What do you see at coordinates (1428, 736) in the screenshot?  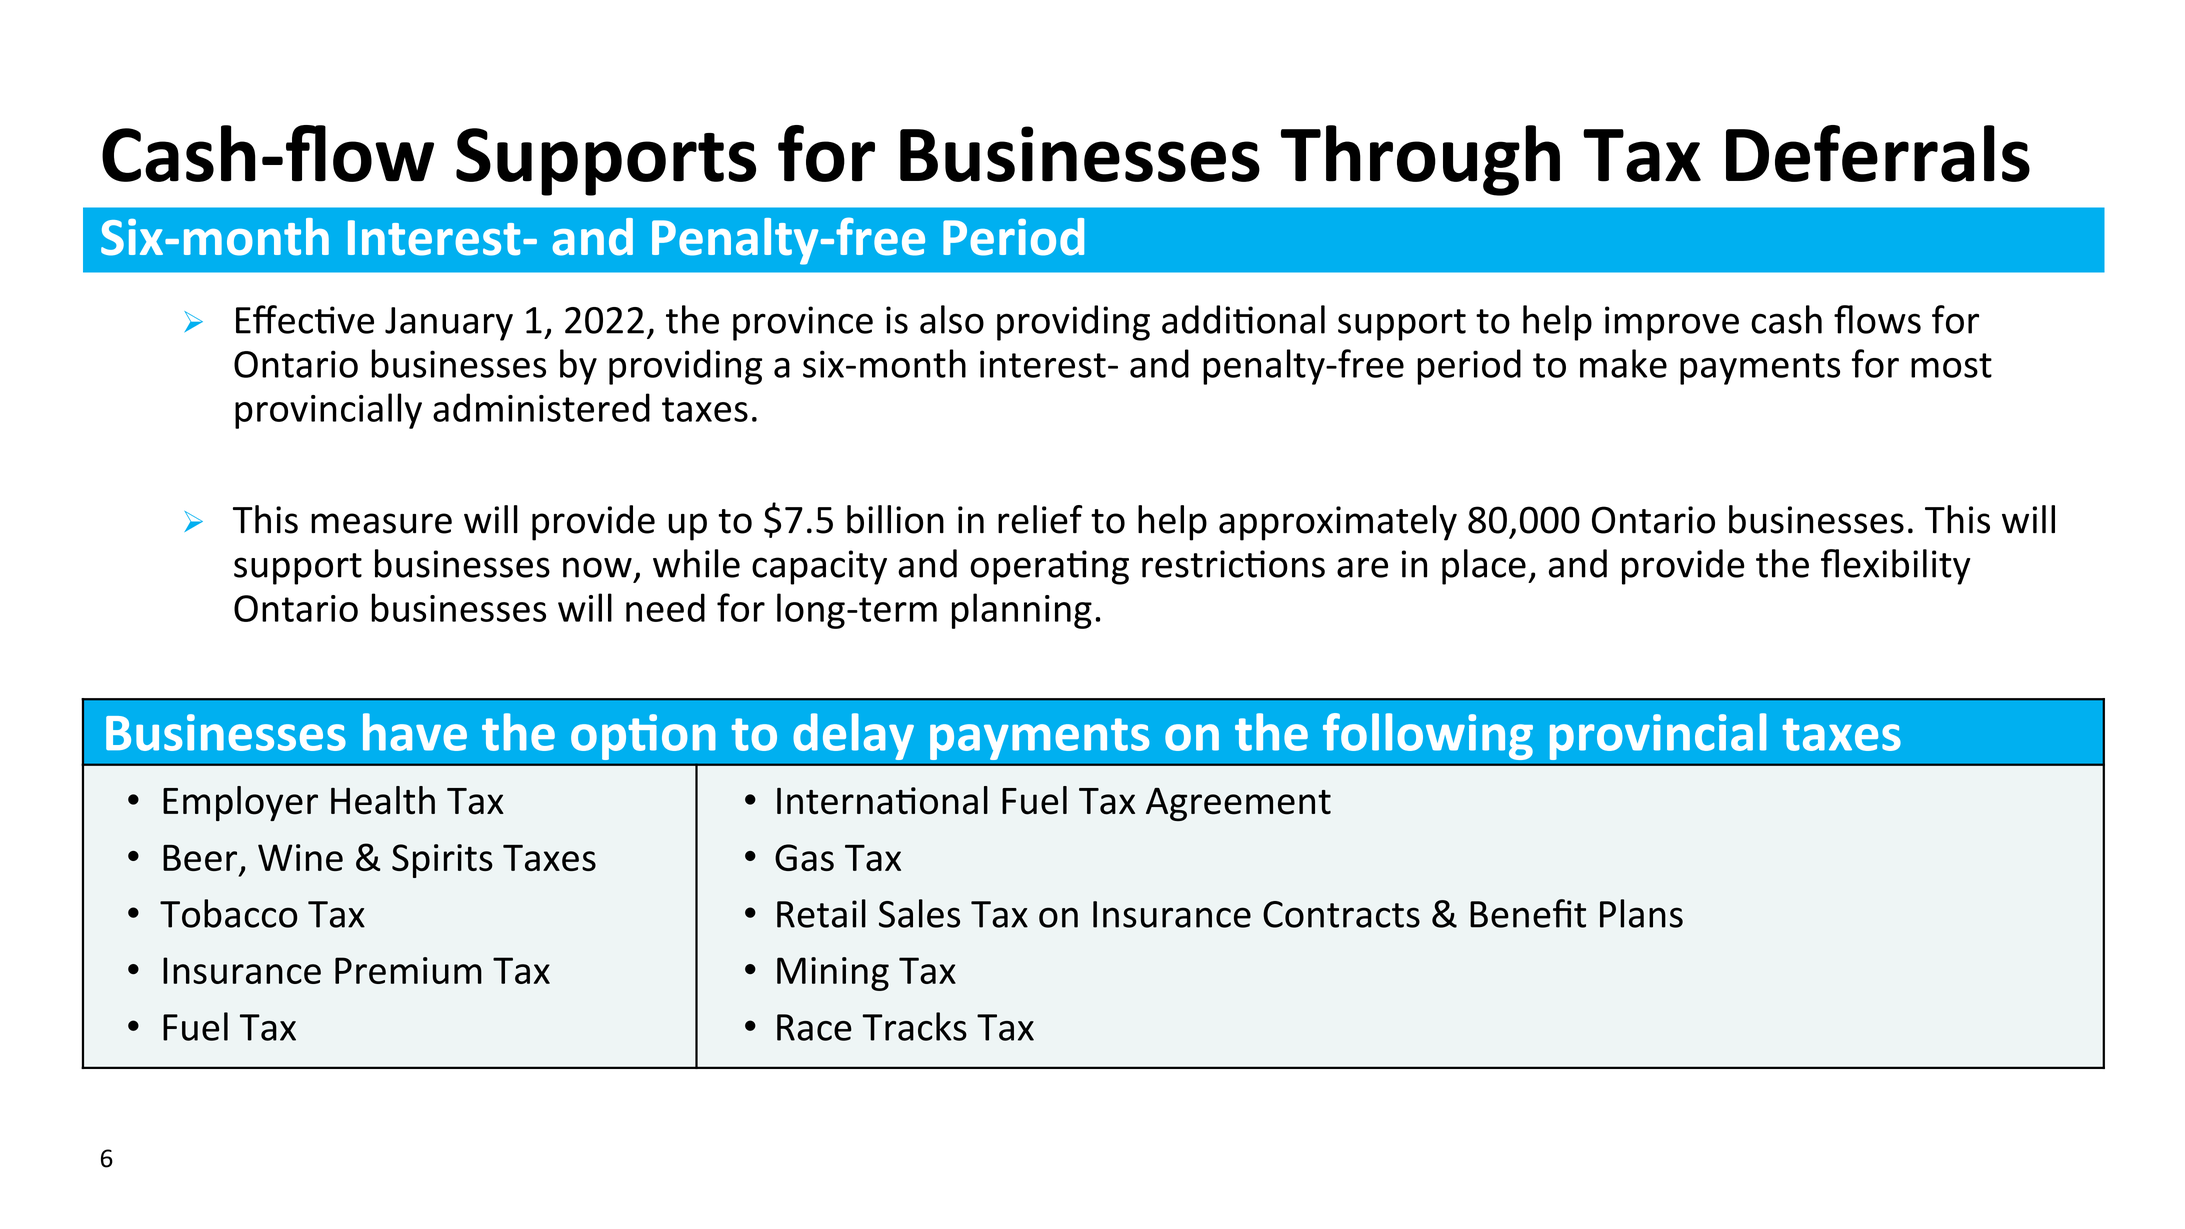 I see `following` at bounding box center [1428, 736].
